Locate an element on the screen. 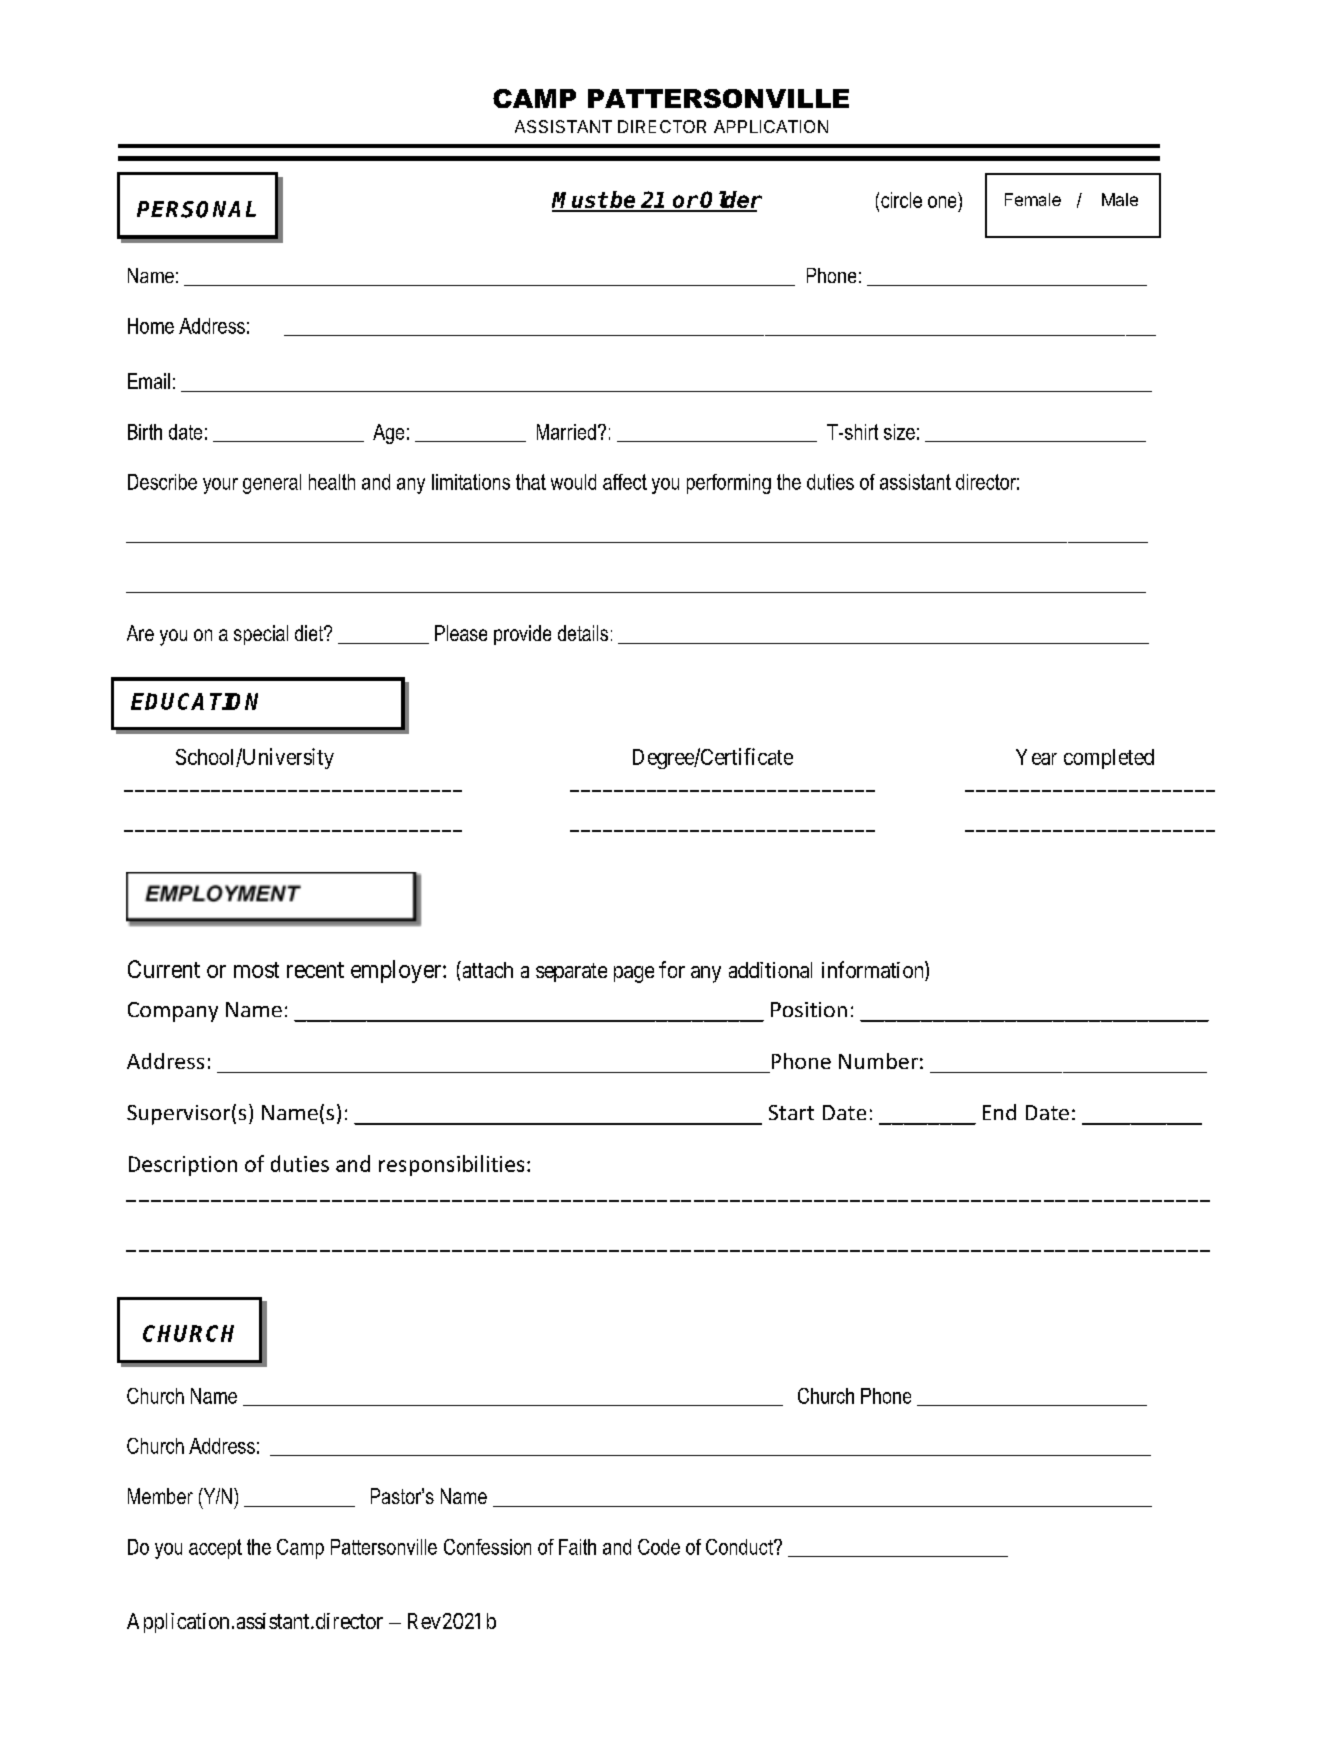  most is located at coordinates (256, 970).
